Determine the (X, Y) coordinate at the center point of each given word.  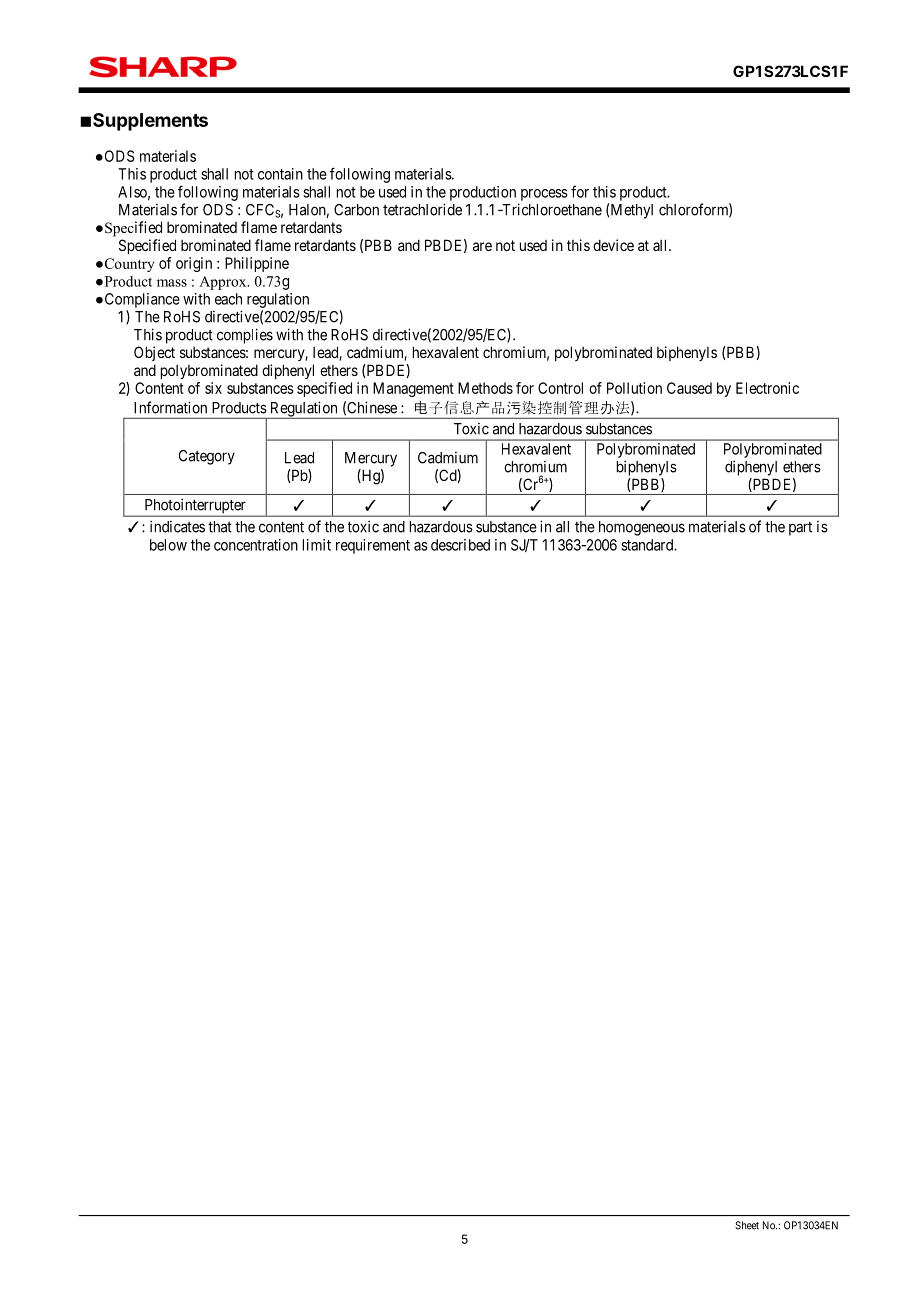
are (482, 246)
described (460, 545)
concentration (256, 545)
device (613, 245)
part (800, 529)
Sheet (747, 1225)
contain (280, 174)
